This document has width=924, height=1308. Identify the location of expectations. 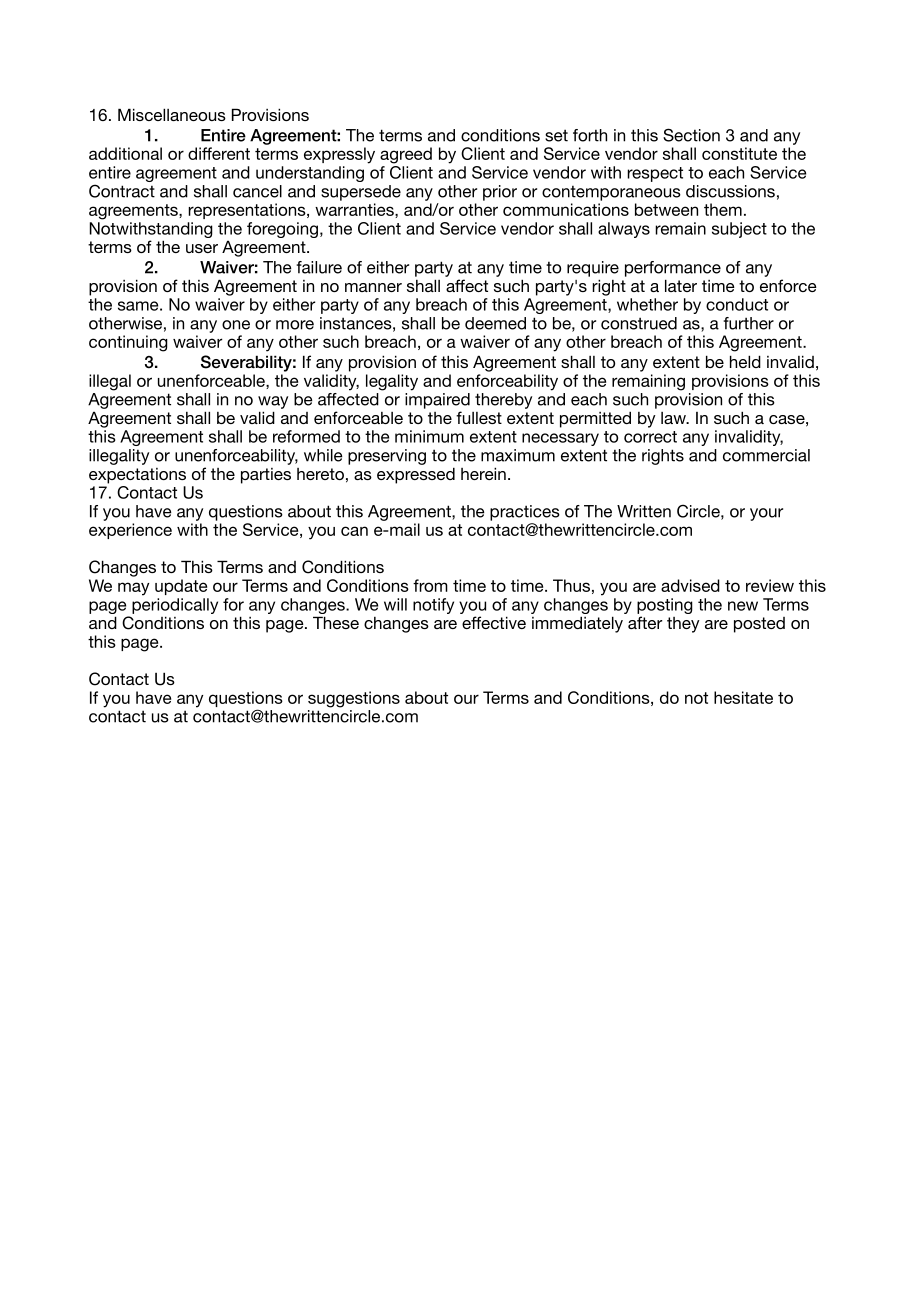
(137, 476).
